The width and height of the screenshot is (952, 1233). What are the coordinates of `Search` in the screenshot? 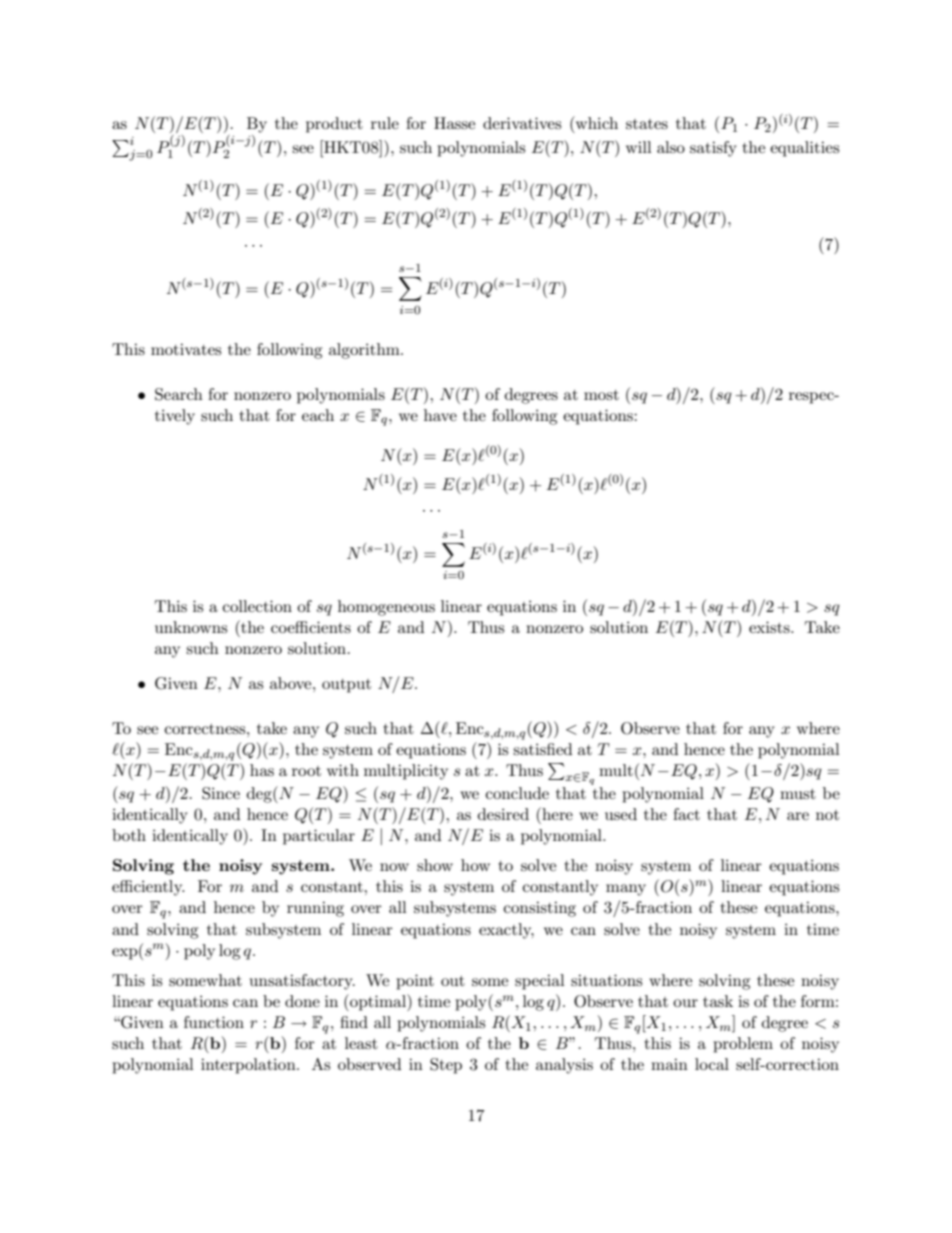 It's located at (179, 394).
